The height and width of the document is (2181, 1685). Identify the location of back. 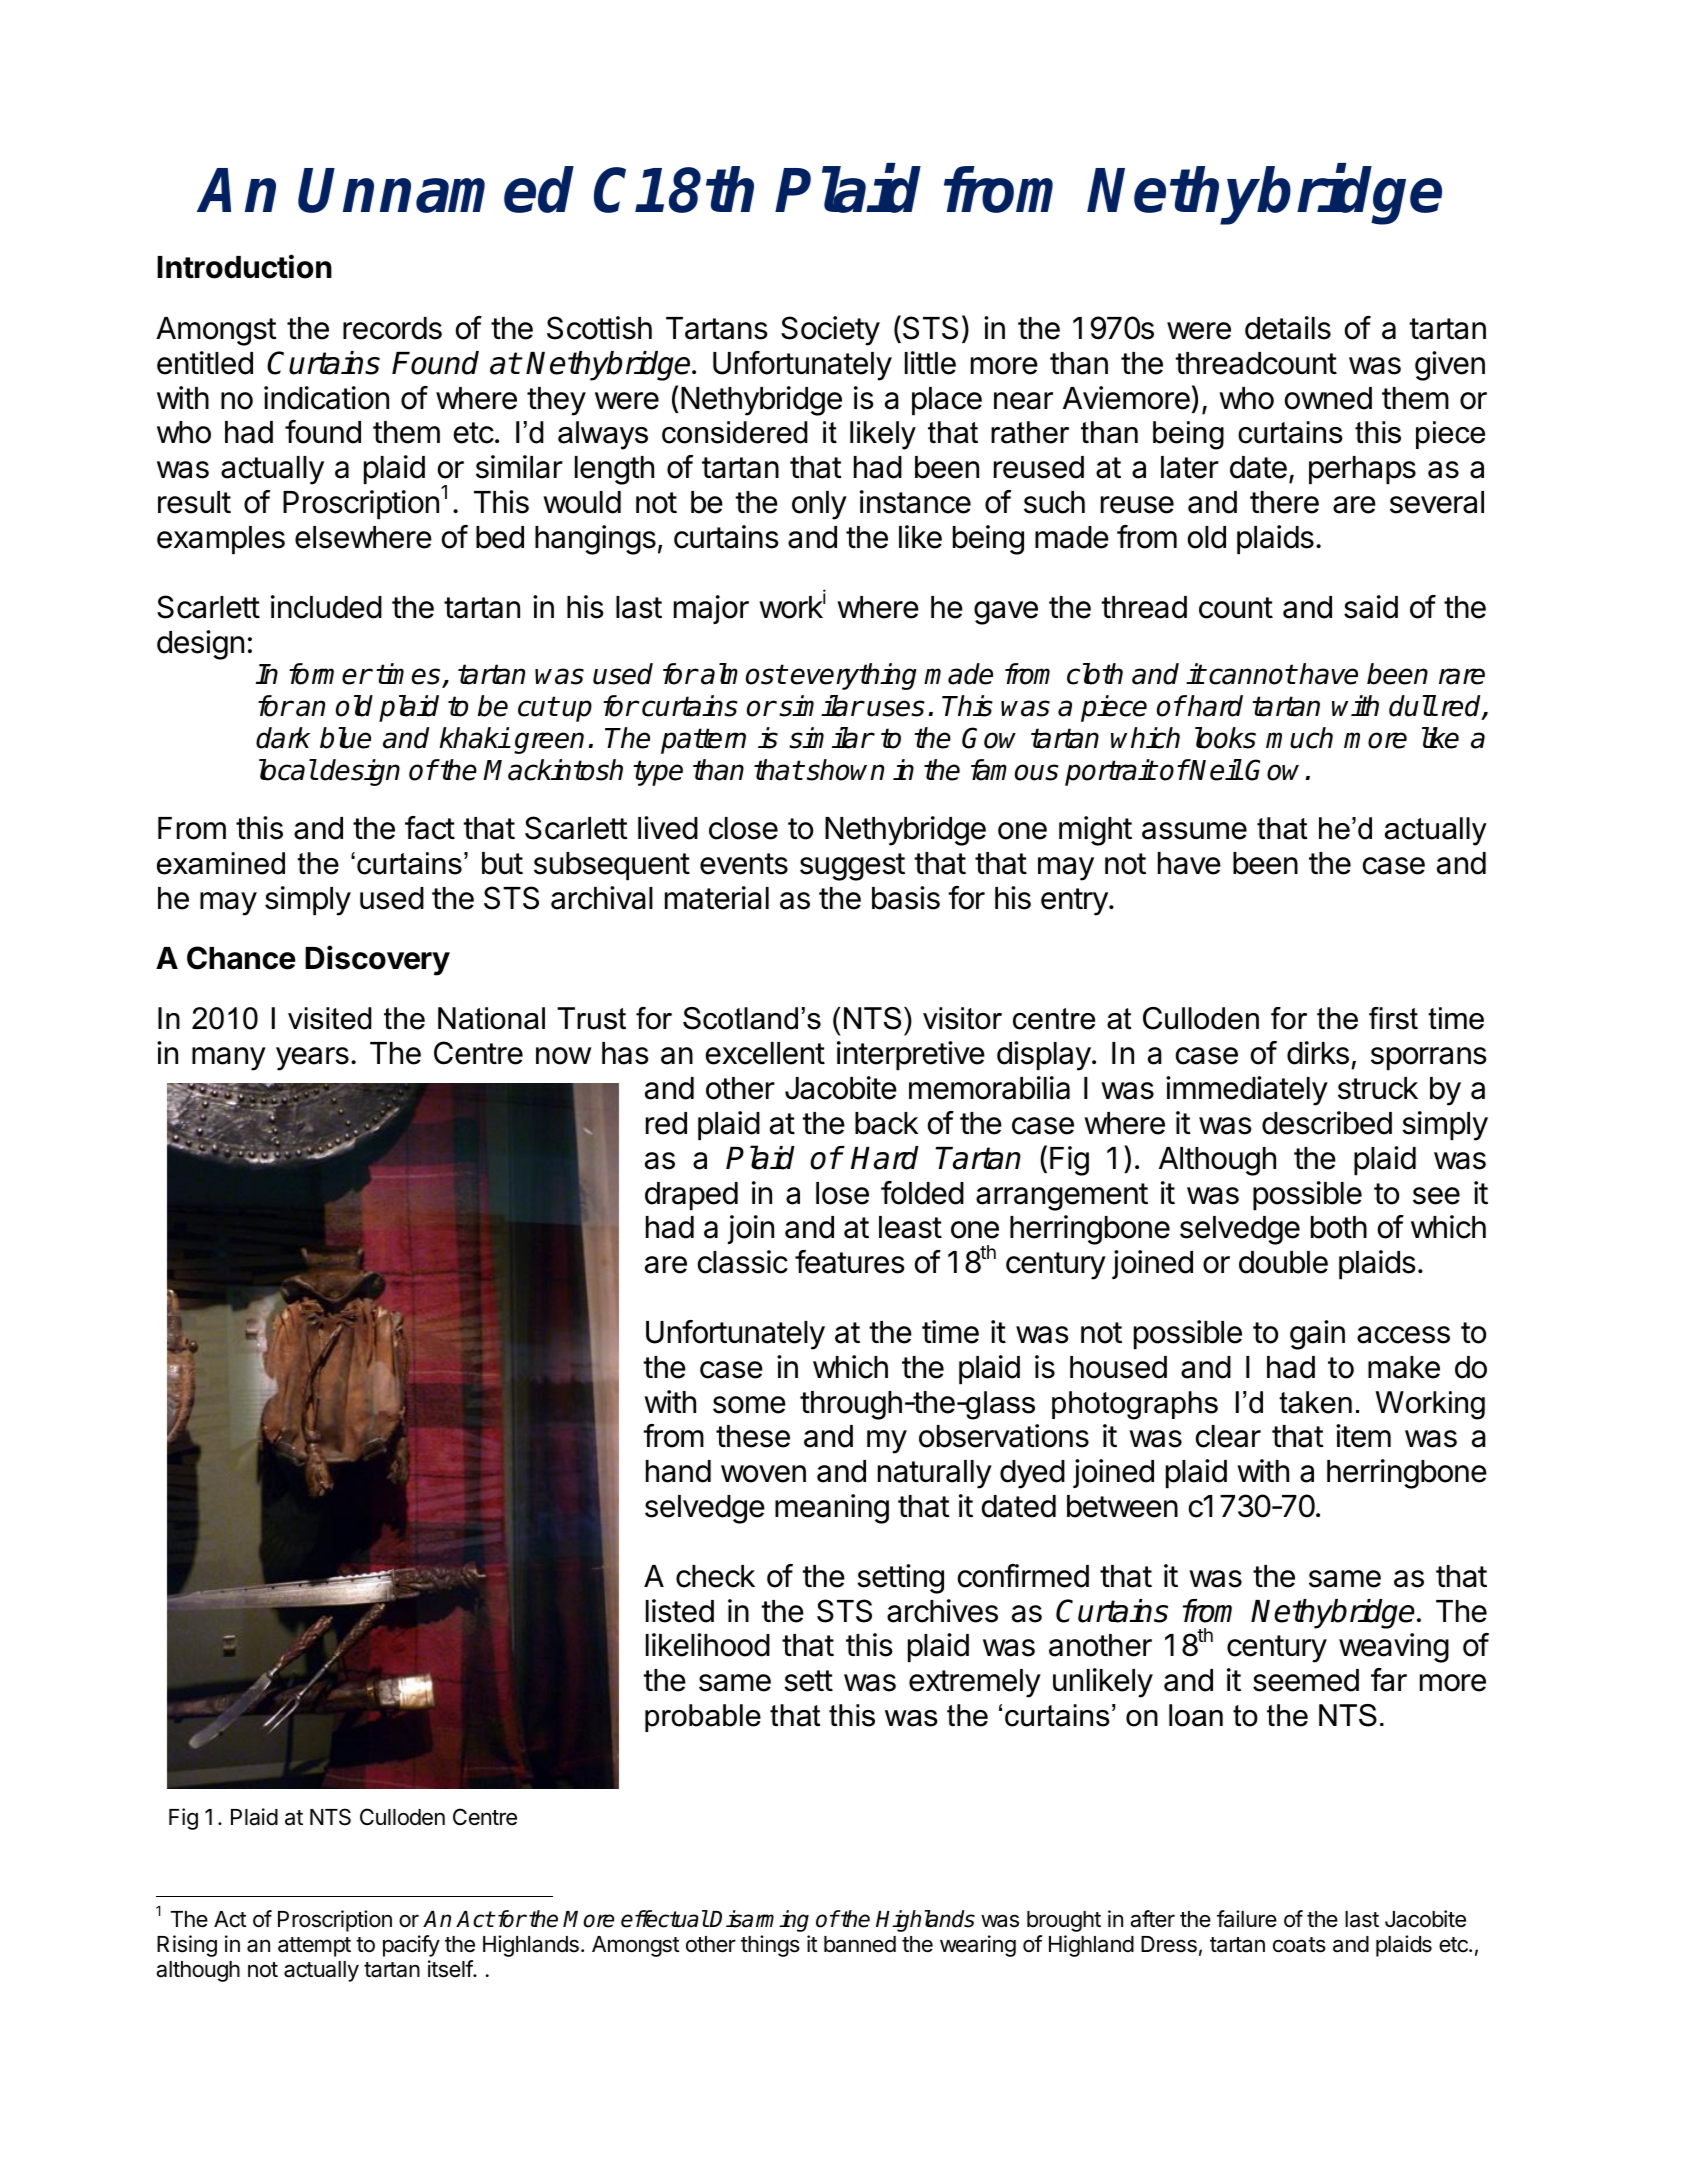
(886, 1123).
